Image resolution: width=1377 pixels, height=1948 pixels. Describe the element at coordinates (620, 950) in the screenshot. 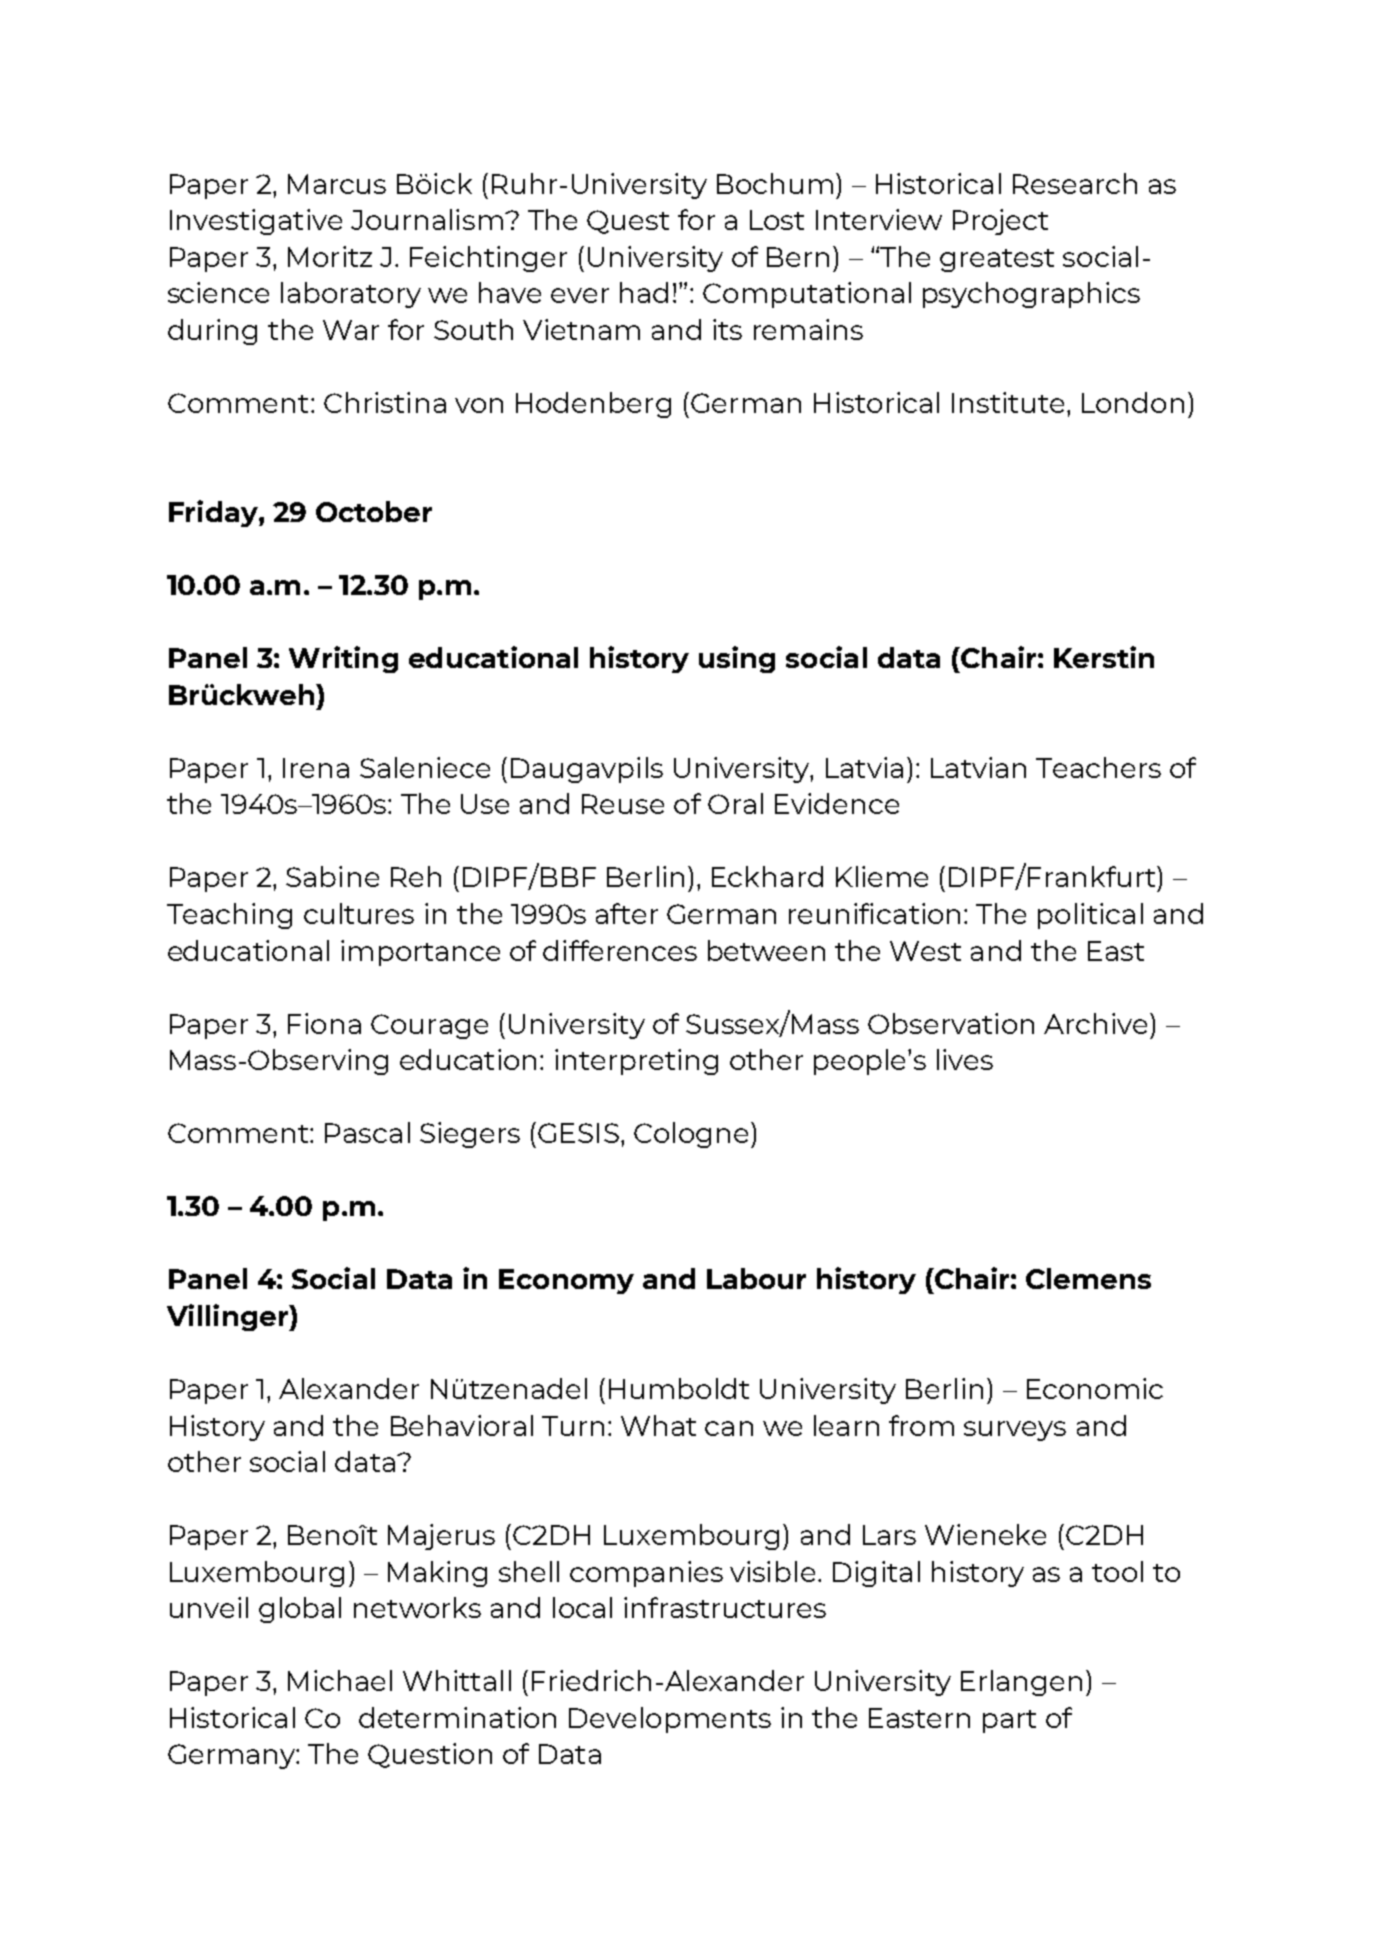

I see `differences` at that location.
